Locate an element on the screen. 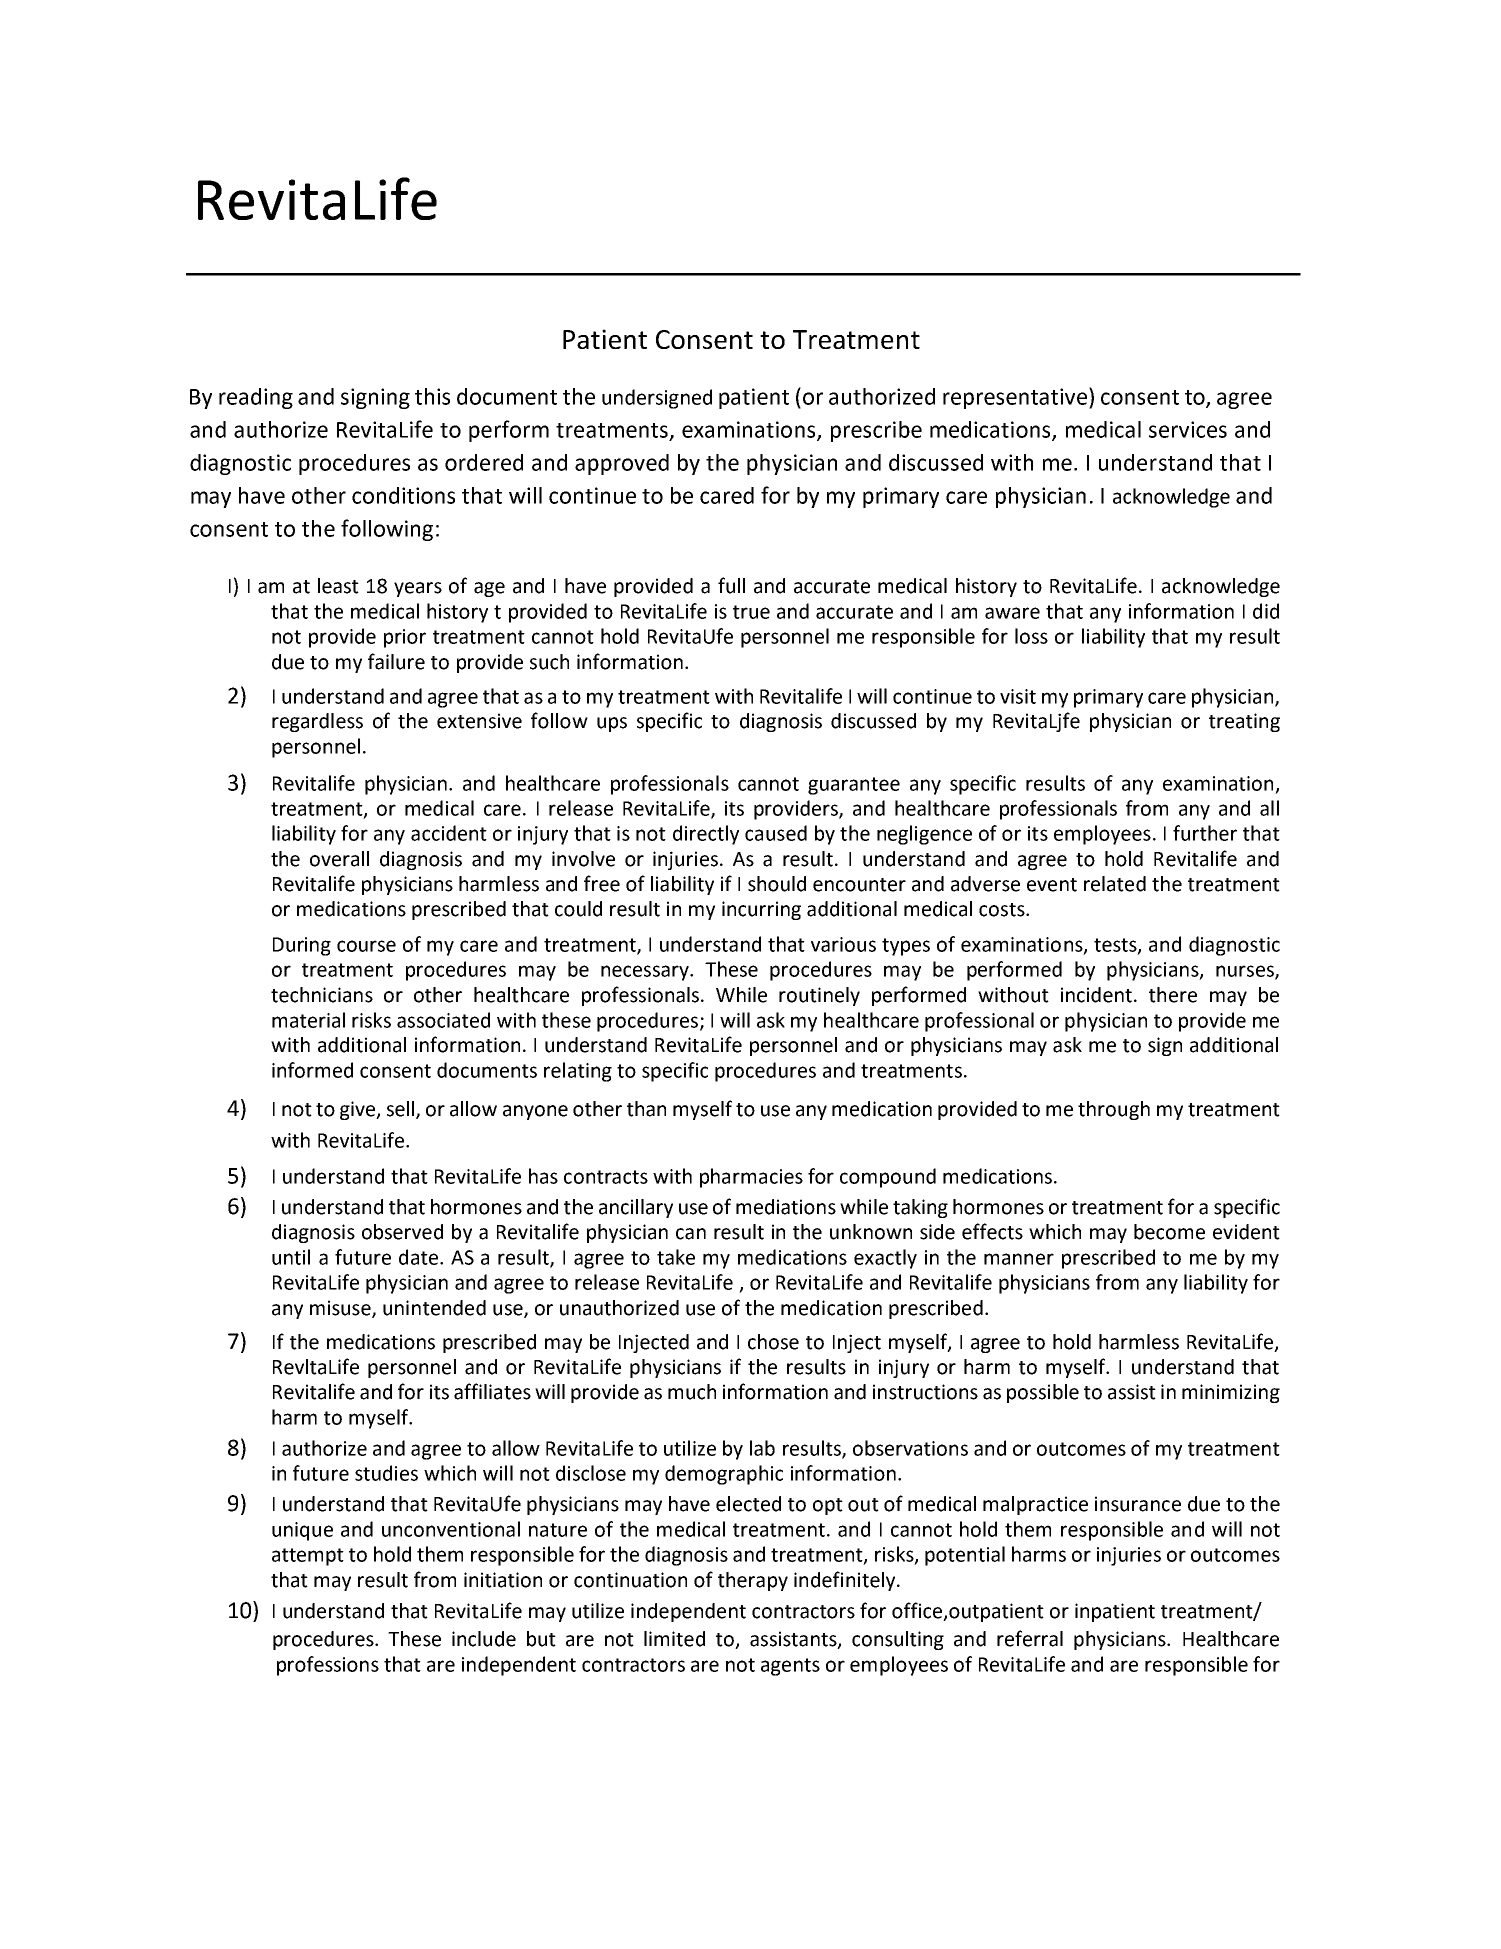 The image size is (1501, 1949). approved is located at coordinates (622, 464).
